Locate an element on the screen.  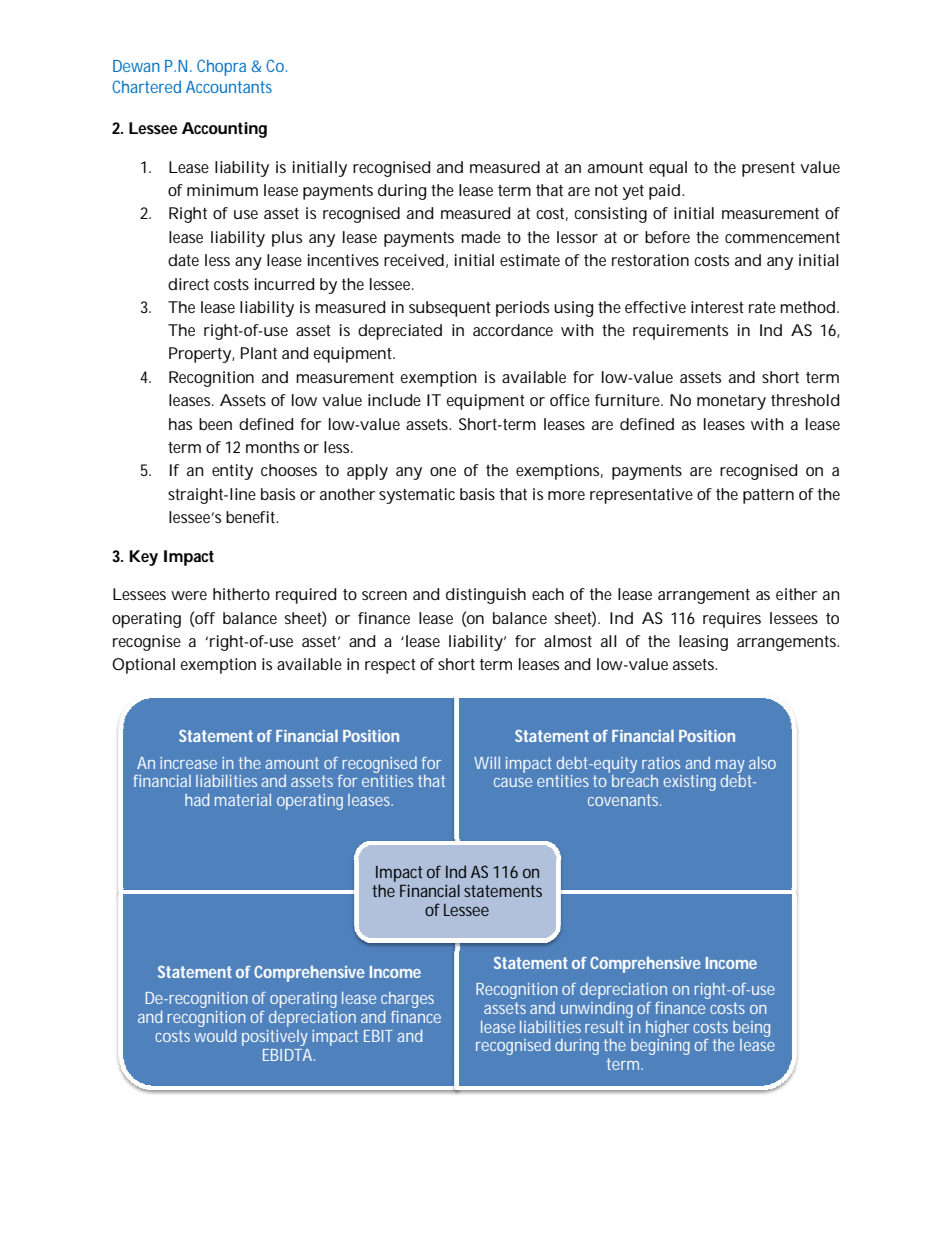
equal is located at coordinates (668, 169).
